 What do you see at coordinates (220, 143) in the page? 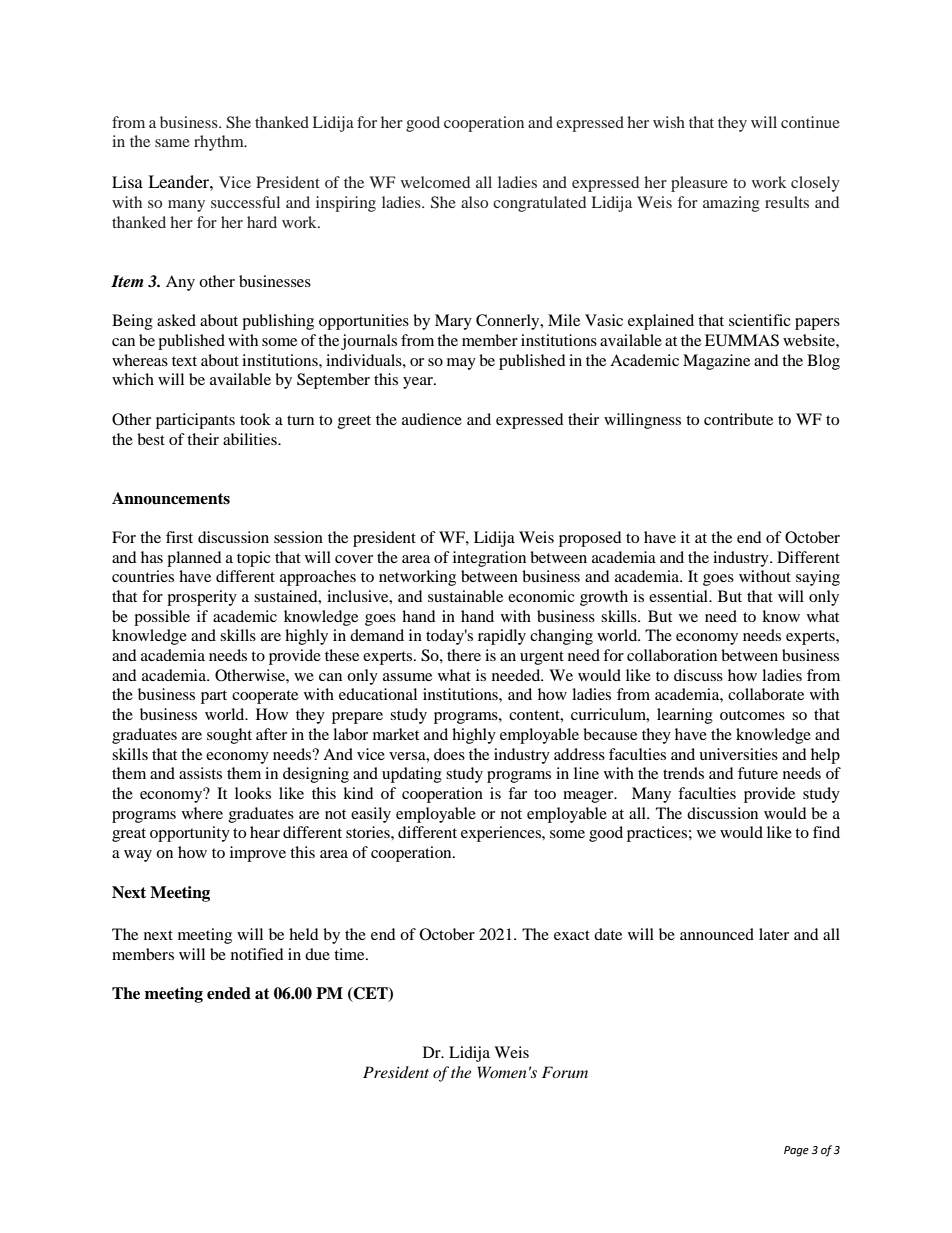
I see `rhythm` at bounding box center [220, 143].
